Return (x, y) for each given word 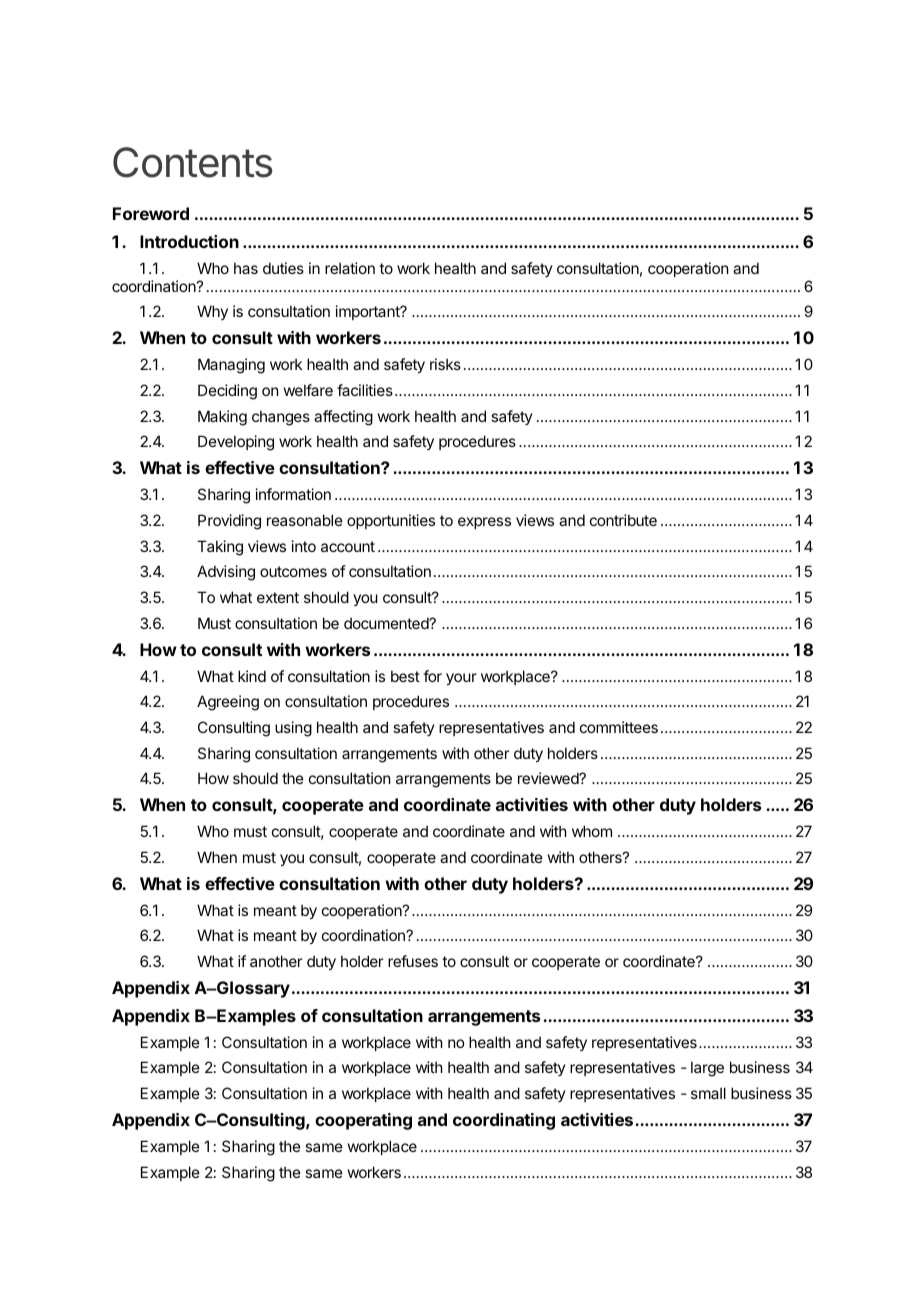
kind (252, 676)
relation (350, 268)
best (405, 676)
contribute (623, 520)
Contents (193, 162)
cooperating (363, 1121)
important (369, 312)
